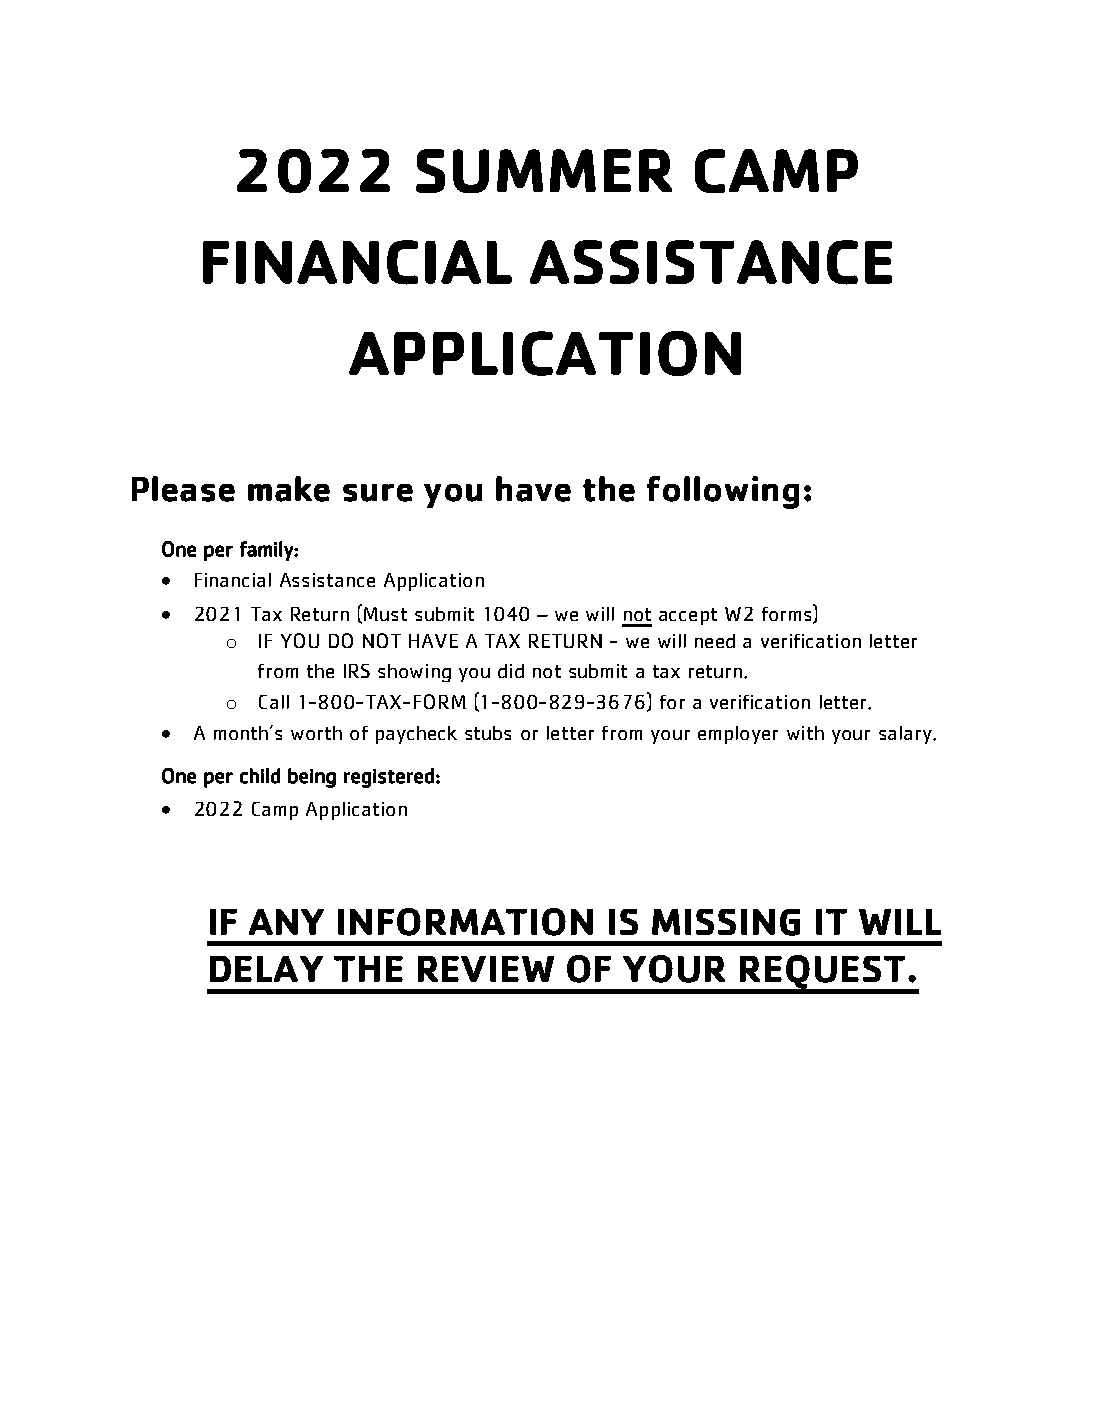  I want to click on sure, so click(378, 493).
